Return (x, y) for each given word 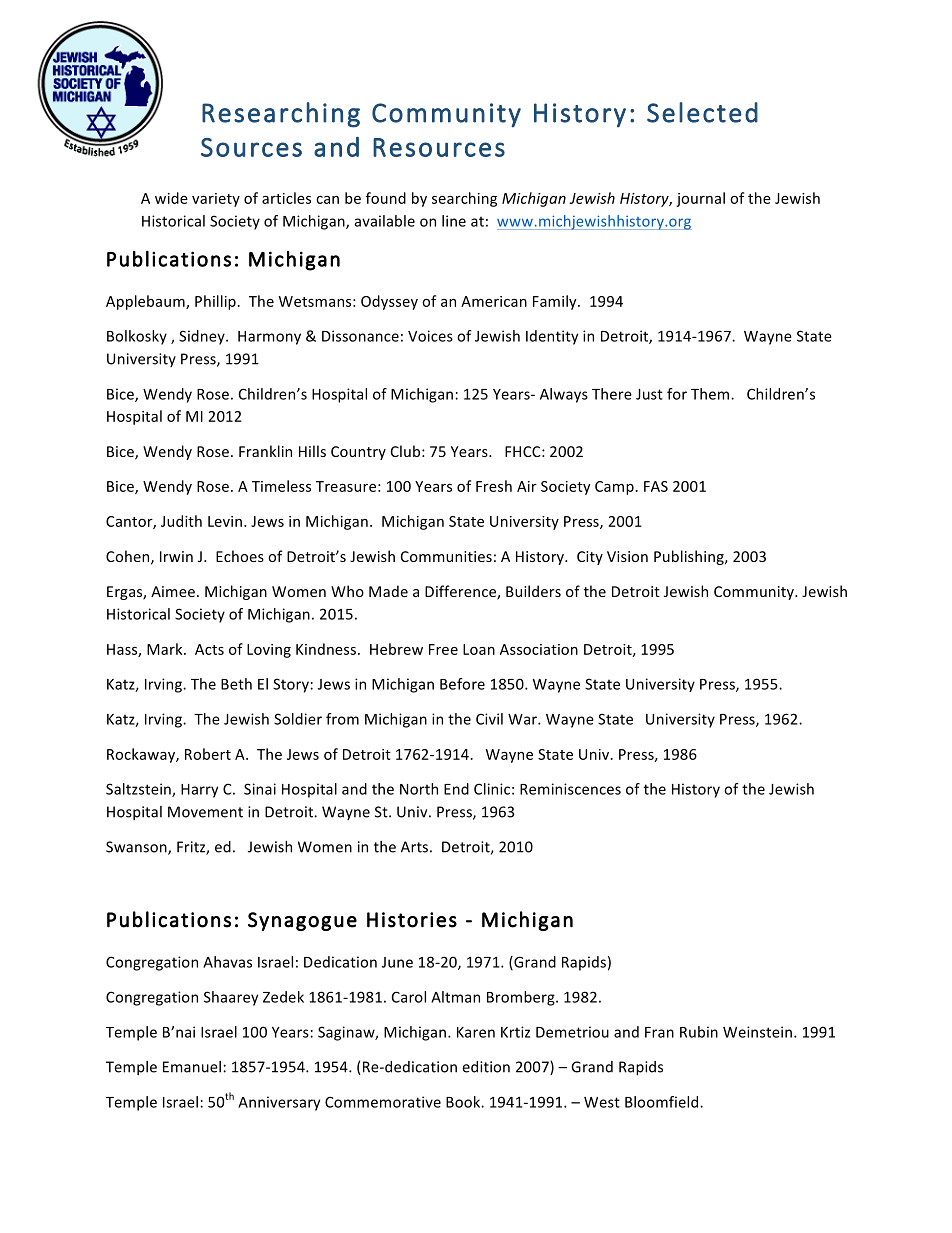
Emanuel (192, 1067)
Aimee (173, 591)
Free (443, 649)
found (386, 198)
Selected (702, 112)
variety (216, 200)
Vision (627, 556)
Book (464, 1102)
